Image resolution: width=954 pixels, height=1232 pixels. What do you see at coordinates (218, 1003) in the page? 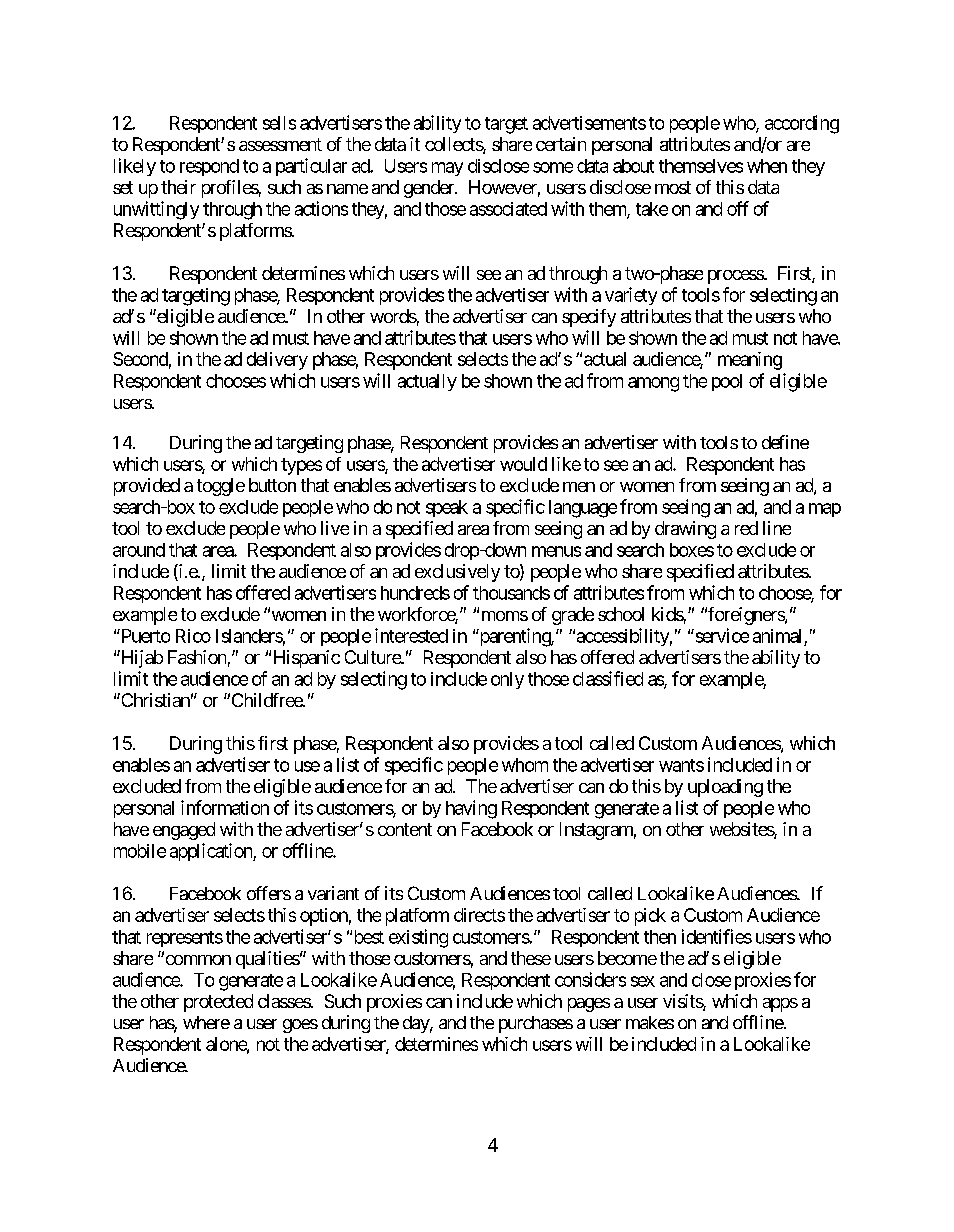
I see `protected` at bounding box center [218, 1003].
